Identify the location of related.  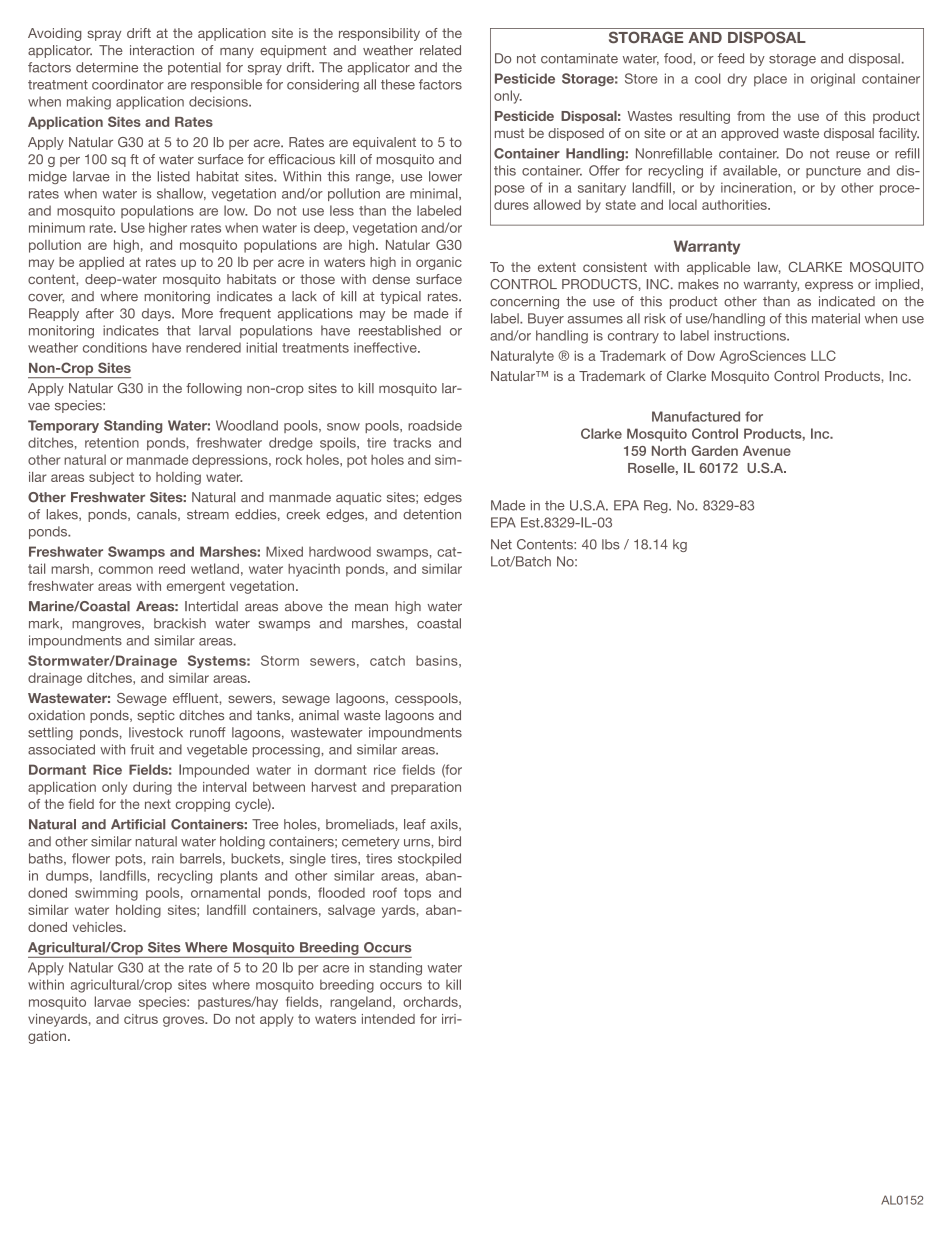
(440, 50).
